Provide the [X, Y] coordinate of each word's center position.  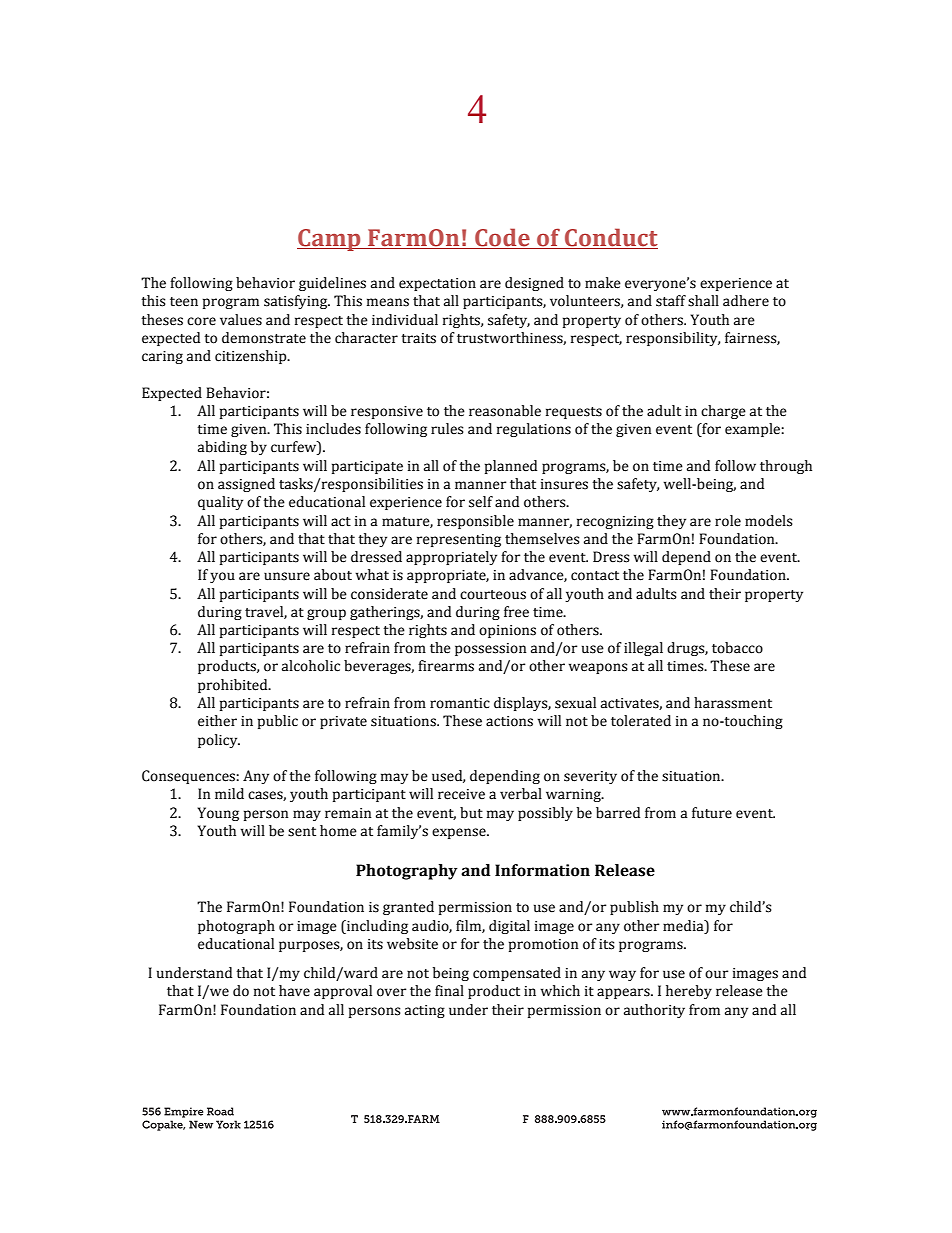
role [728, 521]
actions [509, 721]
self [481, 502]
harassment [733, 703]
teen [184, 302]
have [294, 991]
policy [219, 741]
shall [703, 301]
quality [220, 503]
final [449, 991]
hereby [689, 992]
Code [502, 238]
